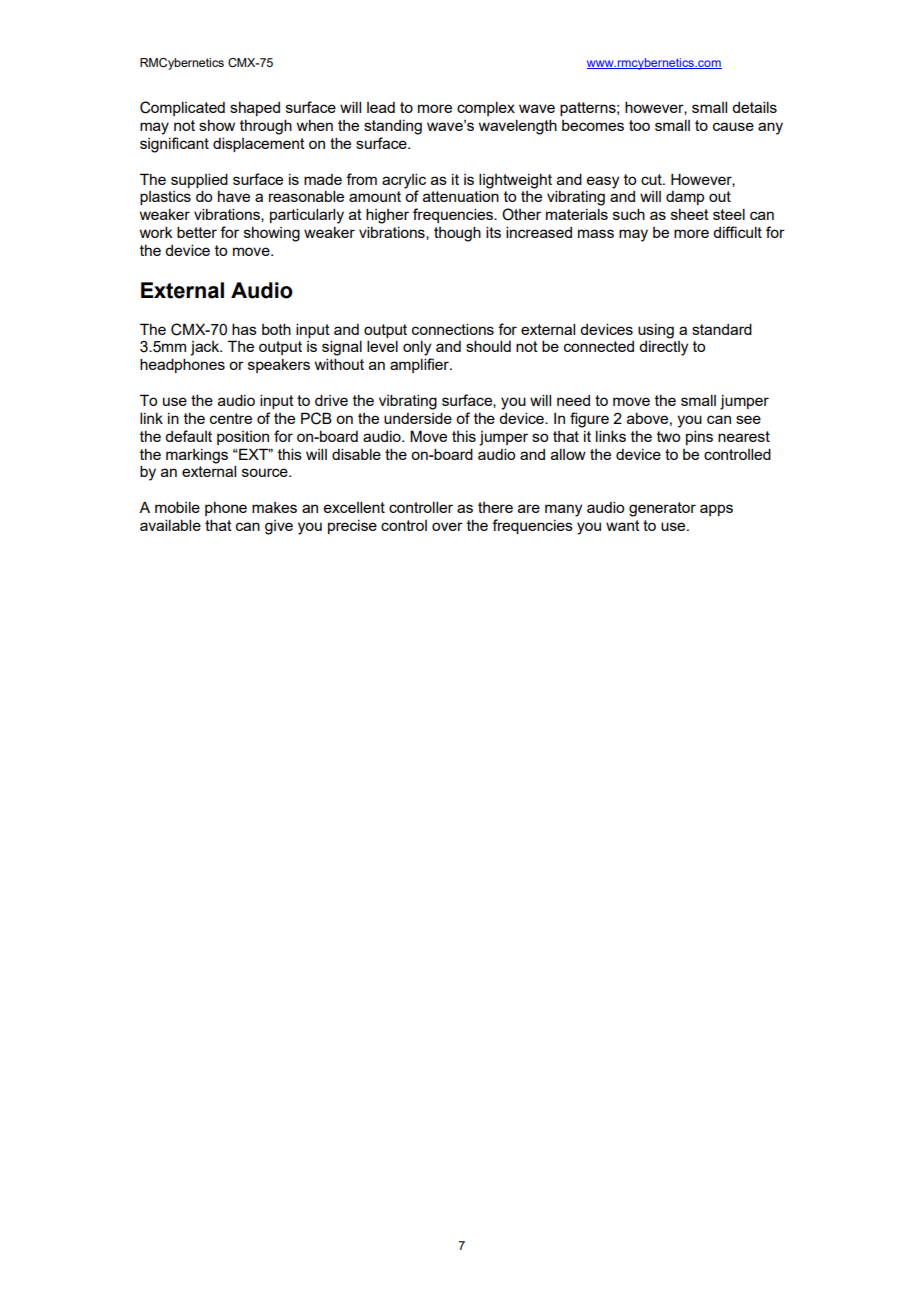 The image size is (924, 1308). Describe the element at coordinates (274, 507) in the screenshot. I see `makes` at that location.
